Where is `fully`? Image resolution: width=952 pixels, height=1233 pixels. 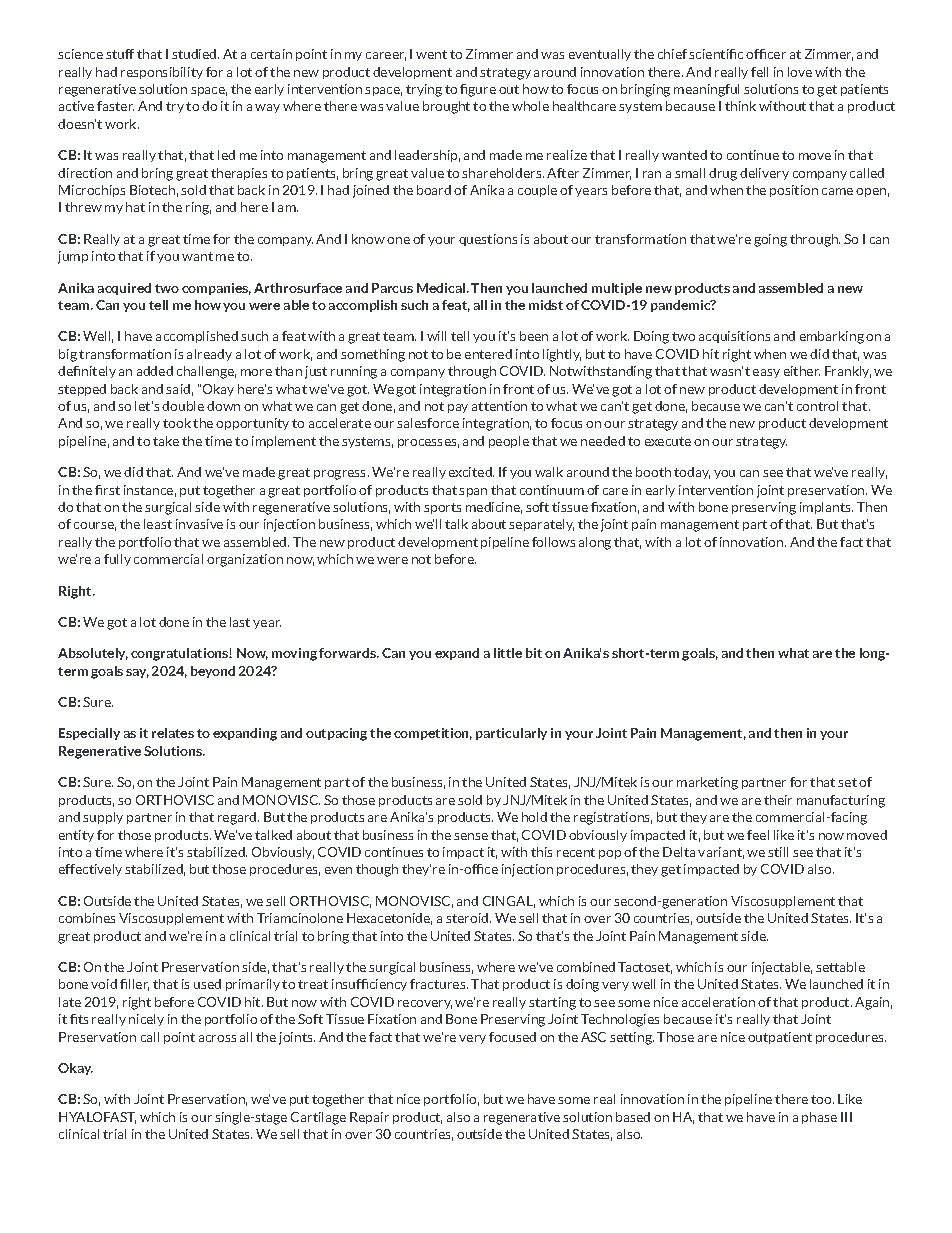 fully is located at coordinates (117, 560).
